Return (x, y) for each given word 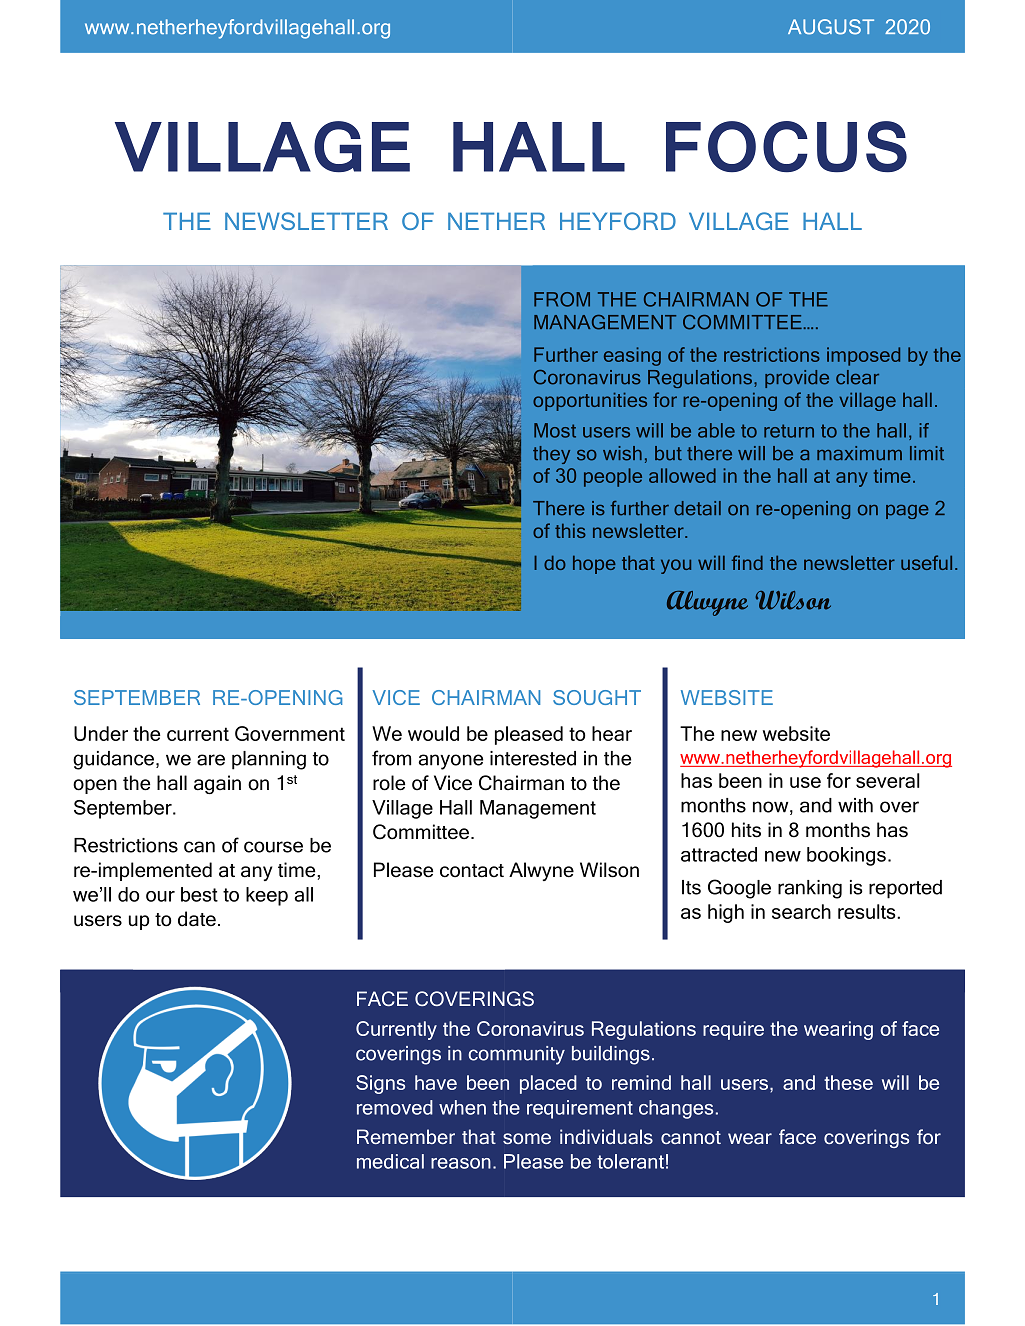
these (848, 1082)
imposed (863, 356)
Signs (380, 1084)
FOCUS (786, 147)
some (527, 1138)
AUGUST (831, 27)
